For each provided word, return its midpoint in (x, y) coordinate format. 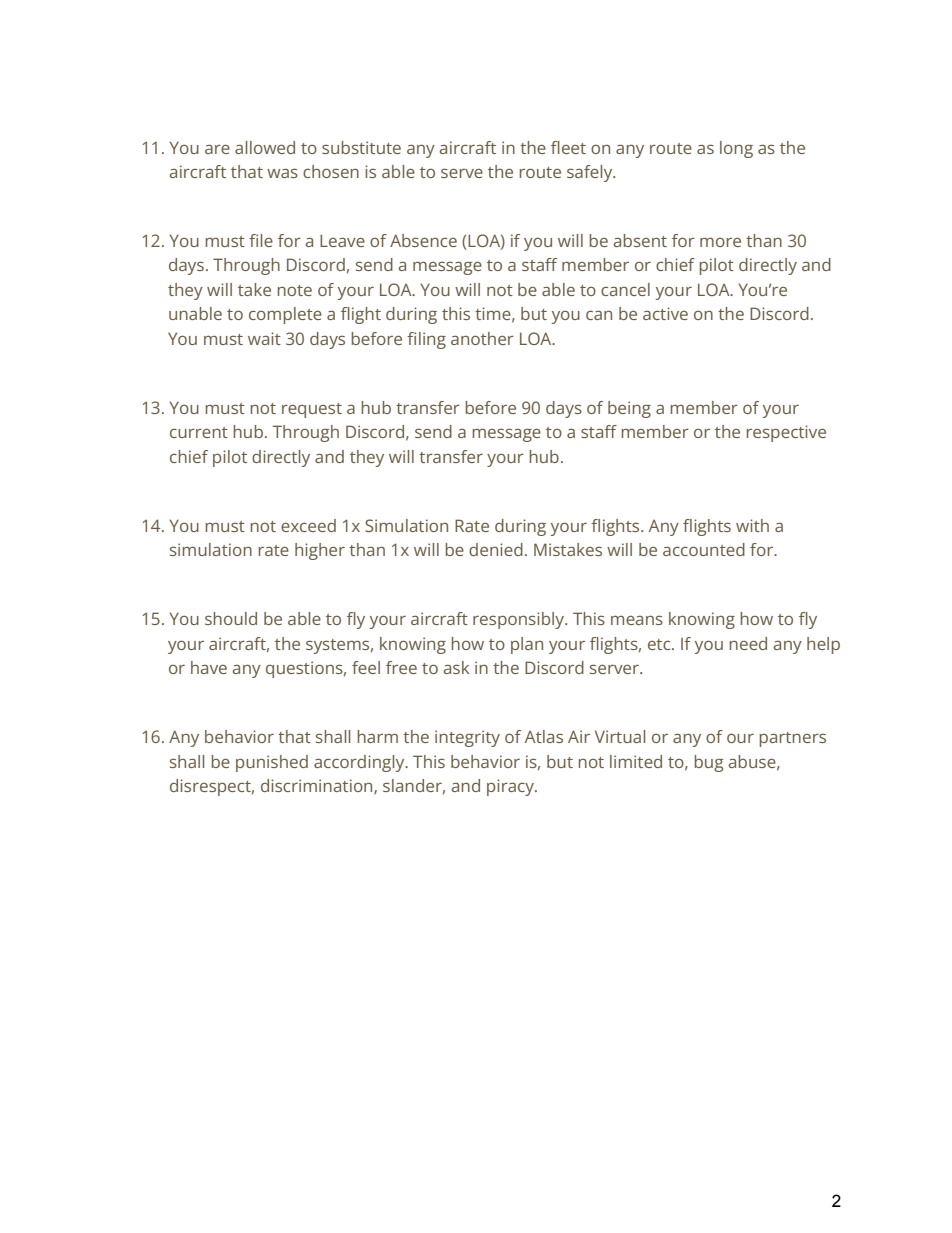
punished (272, 763)
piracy (511, 787)
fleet (568, 147)
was (282, 173)
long (736, 149)
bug (709, 763)
